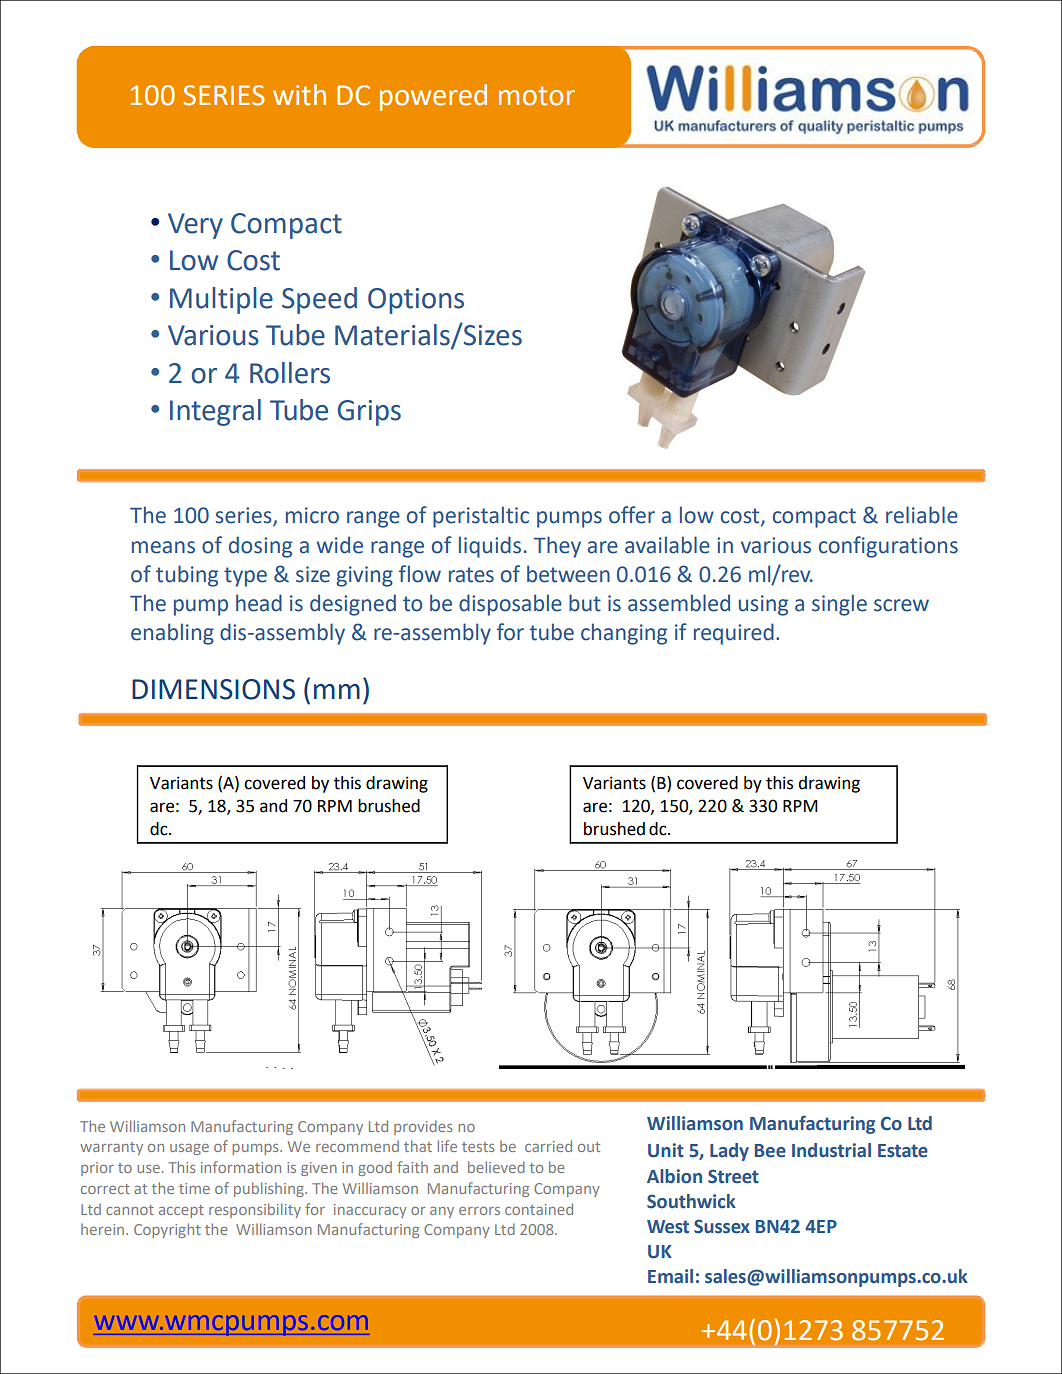 The width and height of the page is (1062, 1374). I want to click on Integral, so click(215, 412).
